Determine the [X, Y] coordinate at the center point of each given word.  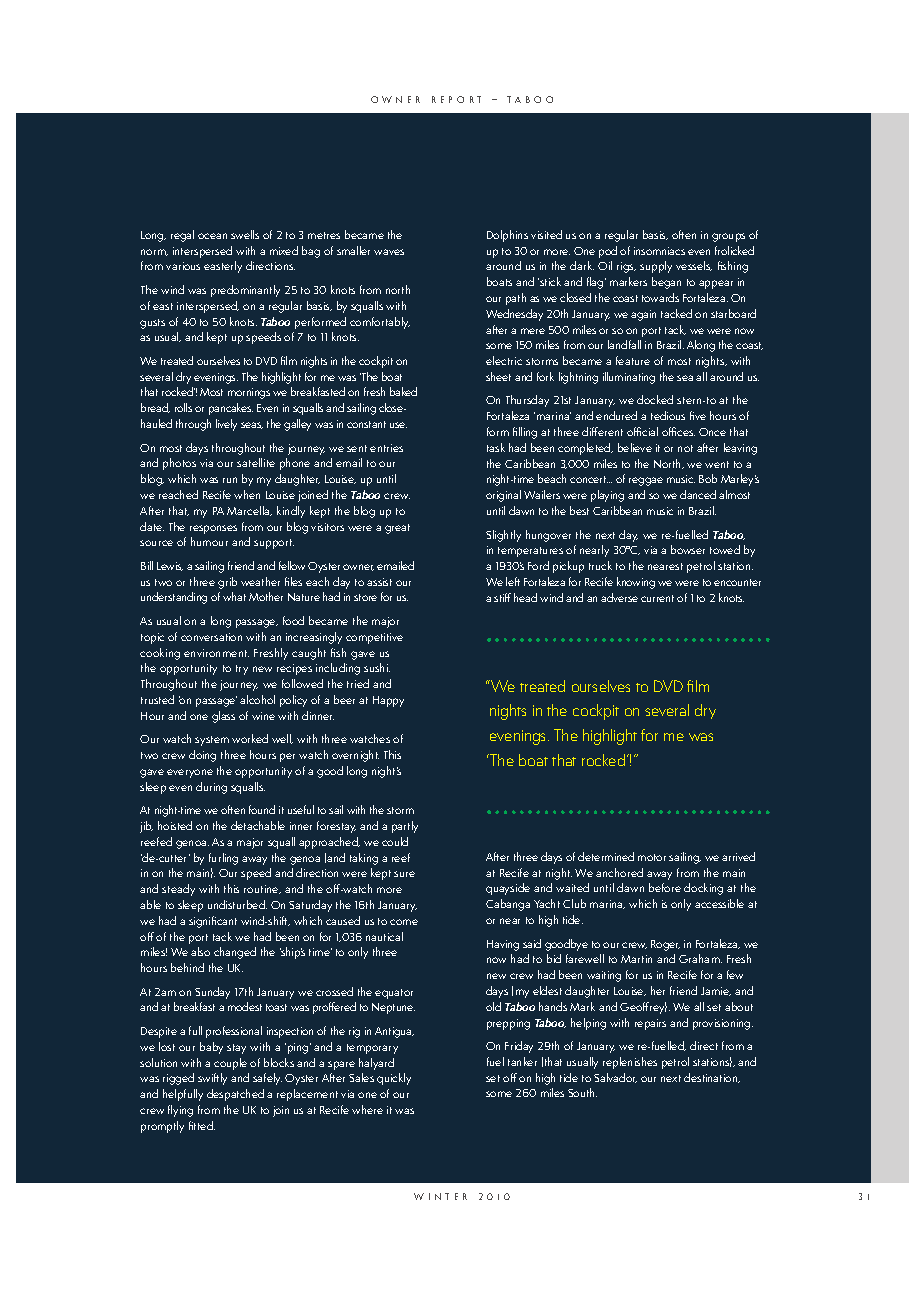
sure [404, 874]
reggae [646, 481]
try [242, 670]
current [657, 598]
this [231, 888]
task [496, 447]
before [665, 887]
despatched [235, 1095]
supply [656, 267]
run [230, 480]
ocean [212, 236]
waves [389, 252]
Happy [388, 701]
